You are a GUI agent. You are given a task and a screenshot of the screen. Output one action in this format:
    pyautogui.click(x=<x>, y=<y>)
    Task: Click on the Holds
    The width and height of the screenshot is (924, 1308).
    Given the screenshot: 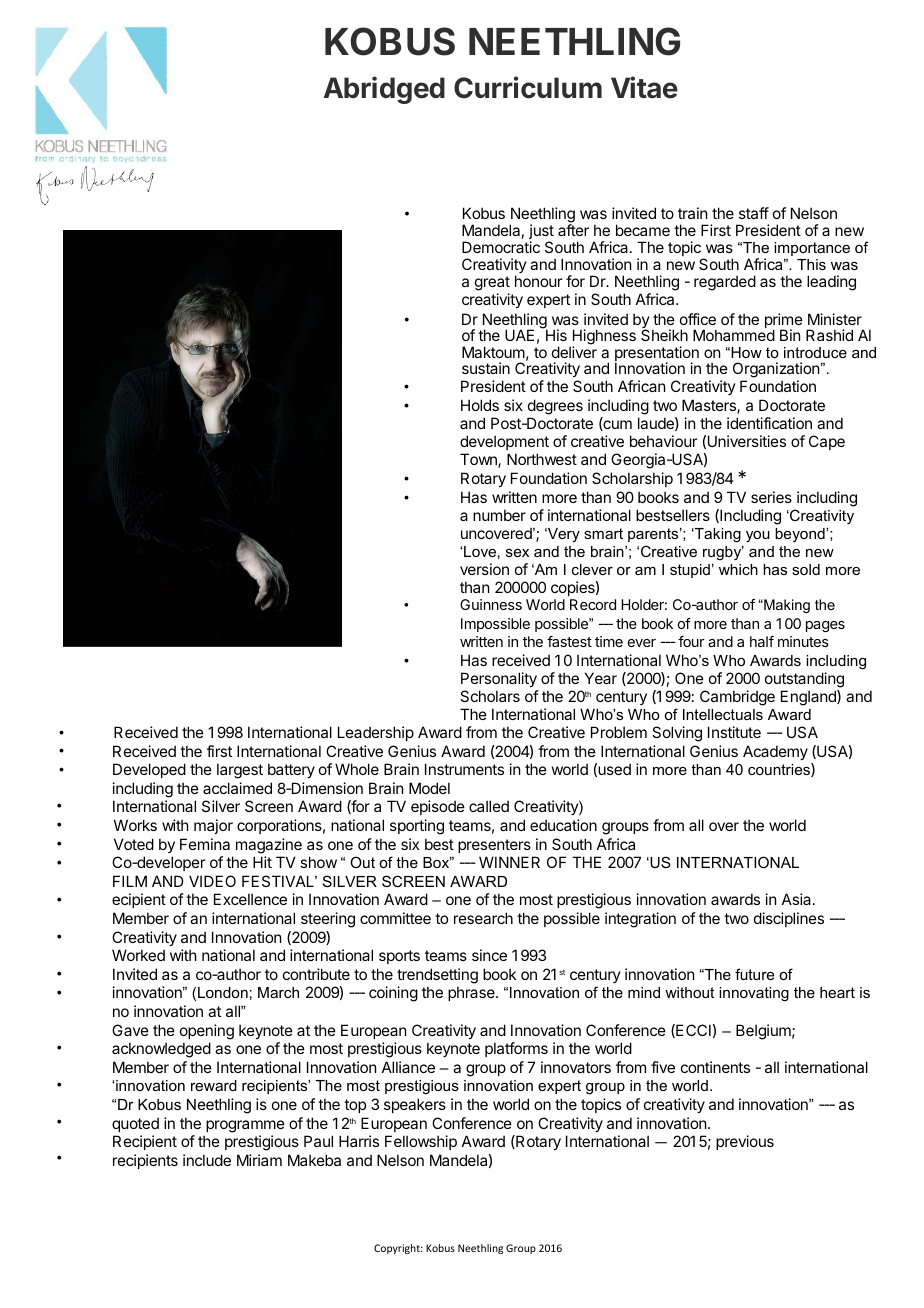 What is the action you would take?
    pyautogui.click(x=480, y=405)
